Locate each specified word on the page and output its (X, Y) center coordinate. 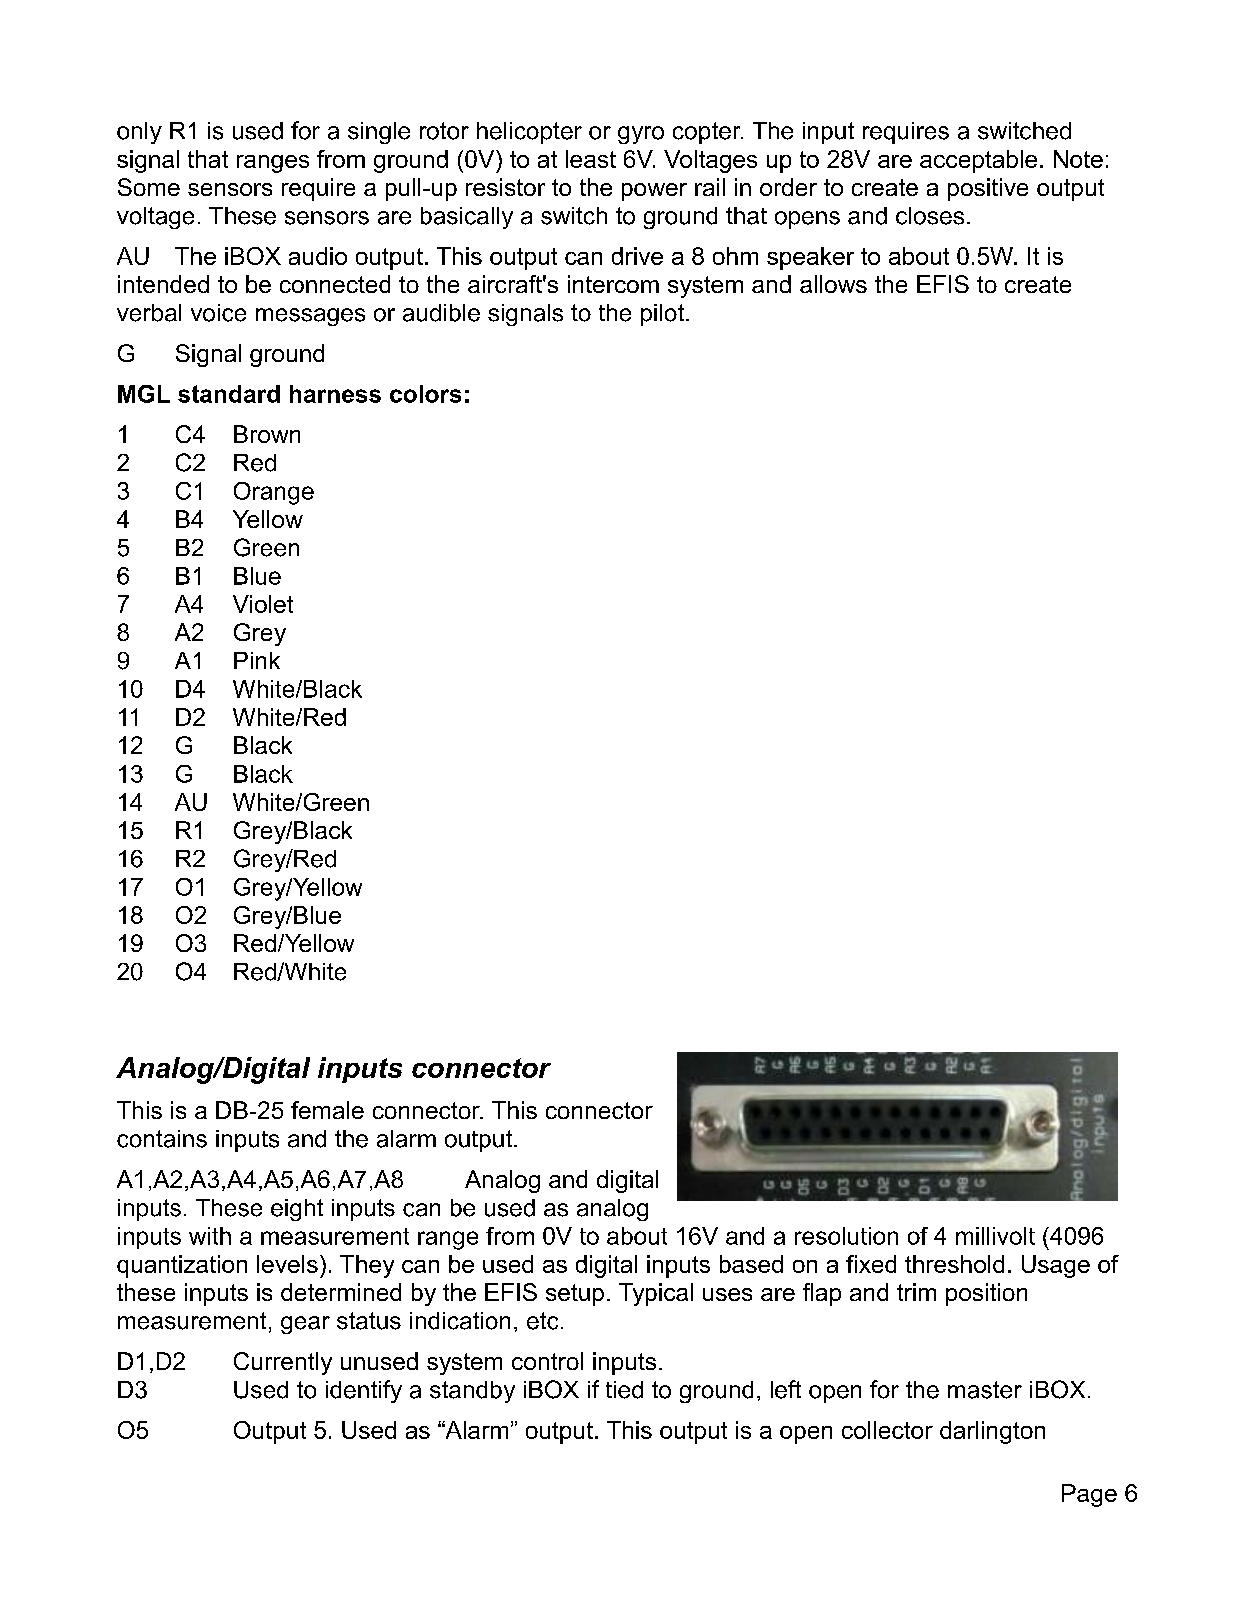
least (591, 159)
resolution (846, 1236)
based (751, 1264)
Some (149, 187)
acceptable (978, 161)
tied (624, 1390)
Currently (283, 1363)
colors (425, 394)
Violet (263, 604)
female (327, 1110)
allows (833, 284)
